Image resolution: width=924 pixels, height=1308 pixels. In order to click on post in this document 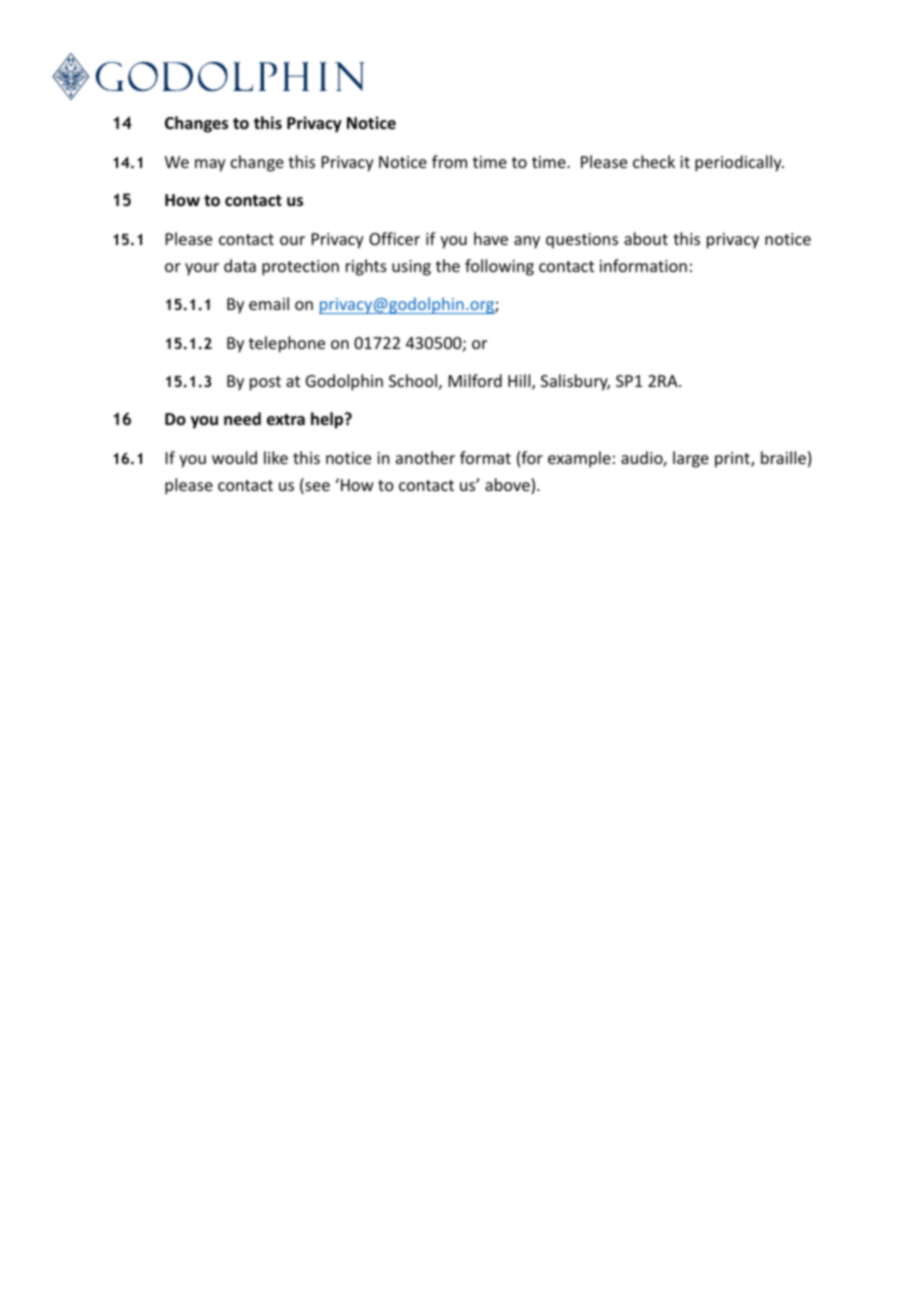, I will do `click(265, 383)`.
